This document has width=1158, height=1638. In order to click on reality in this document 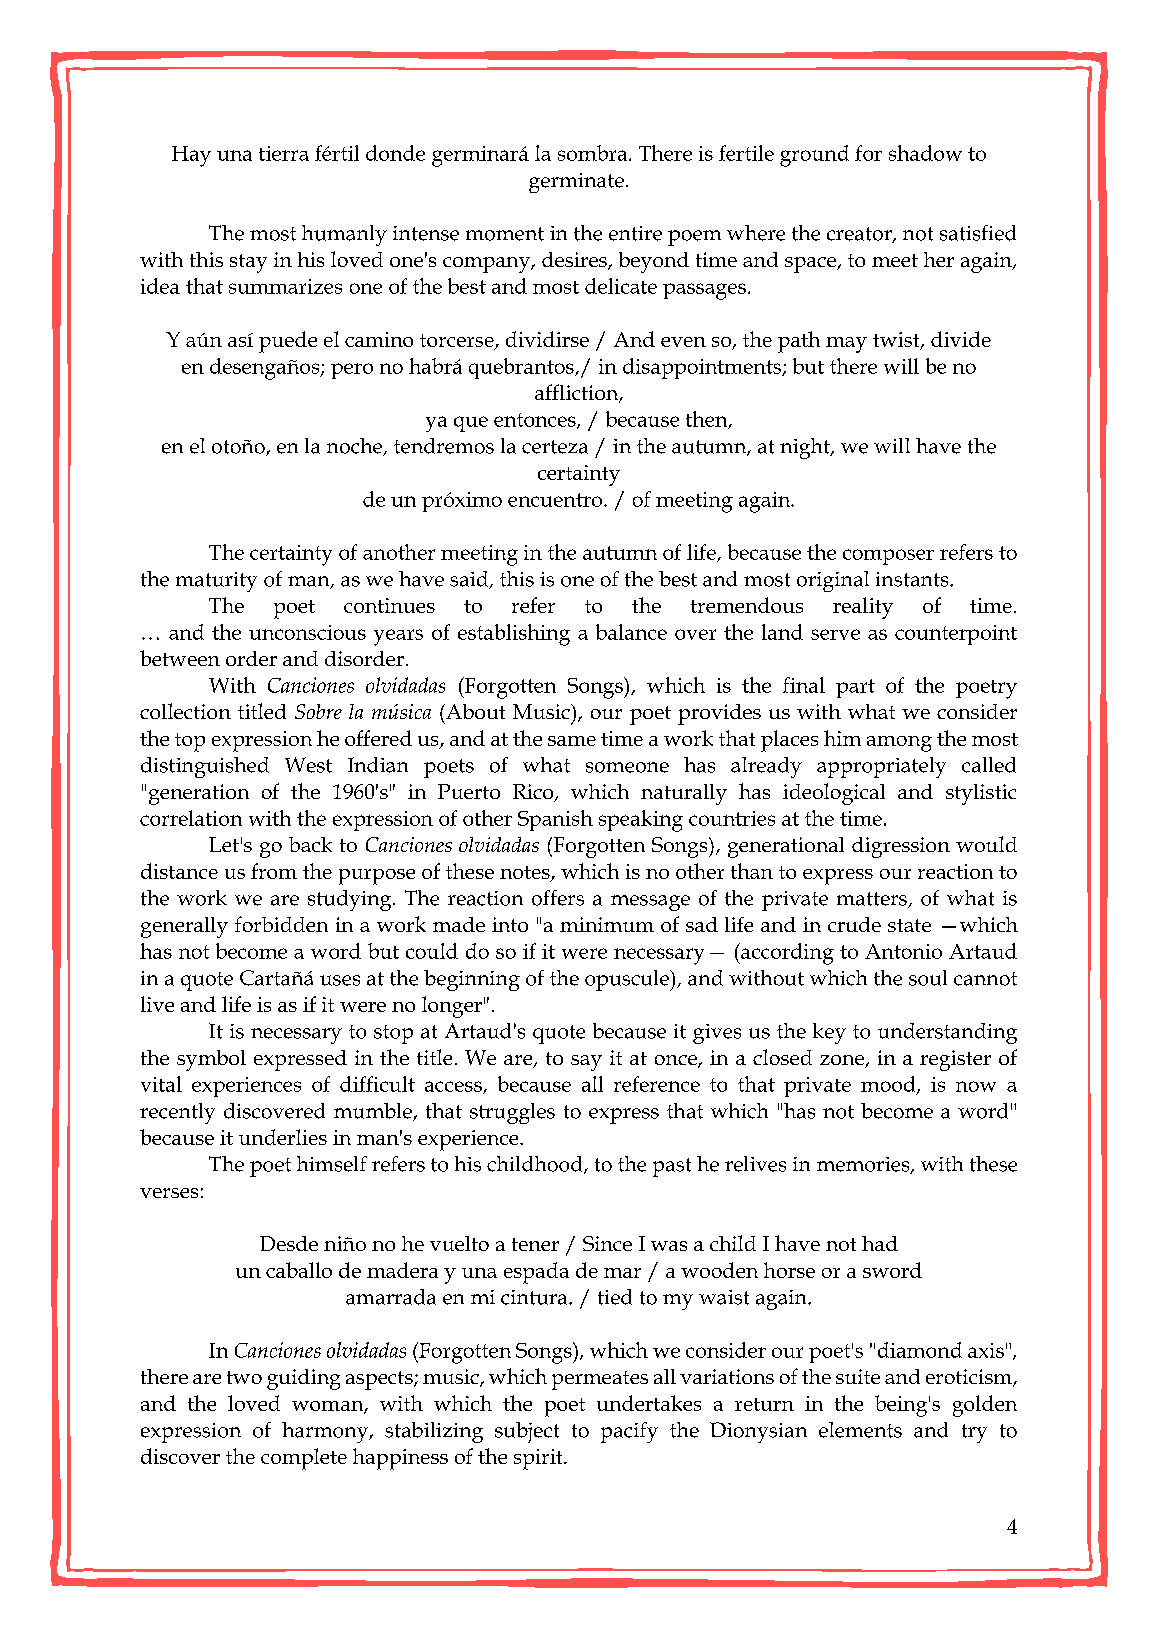, I will do `click(863, 608)`.
